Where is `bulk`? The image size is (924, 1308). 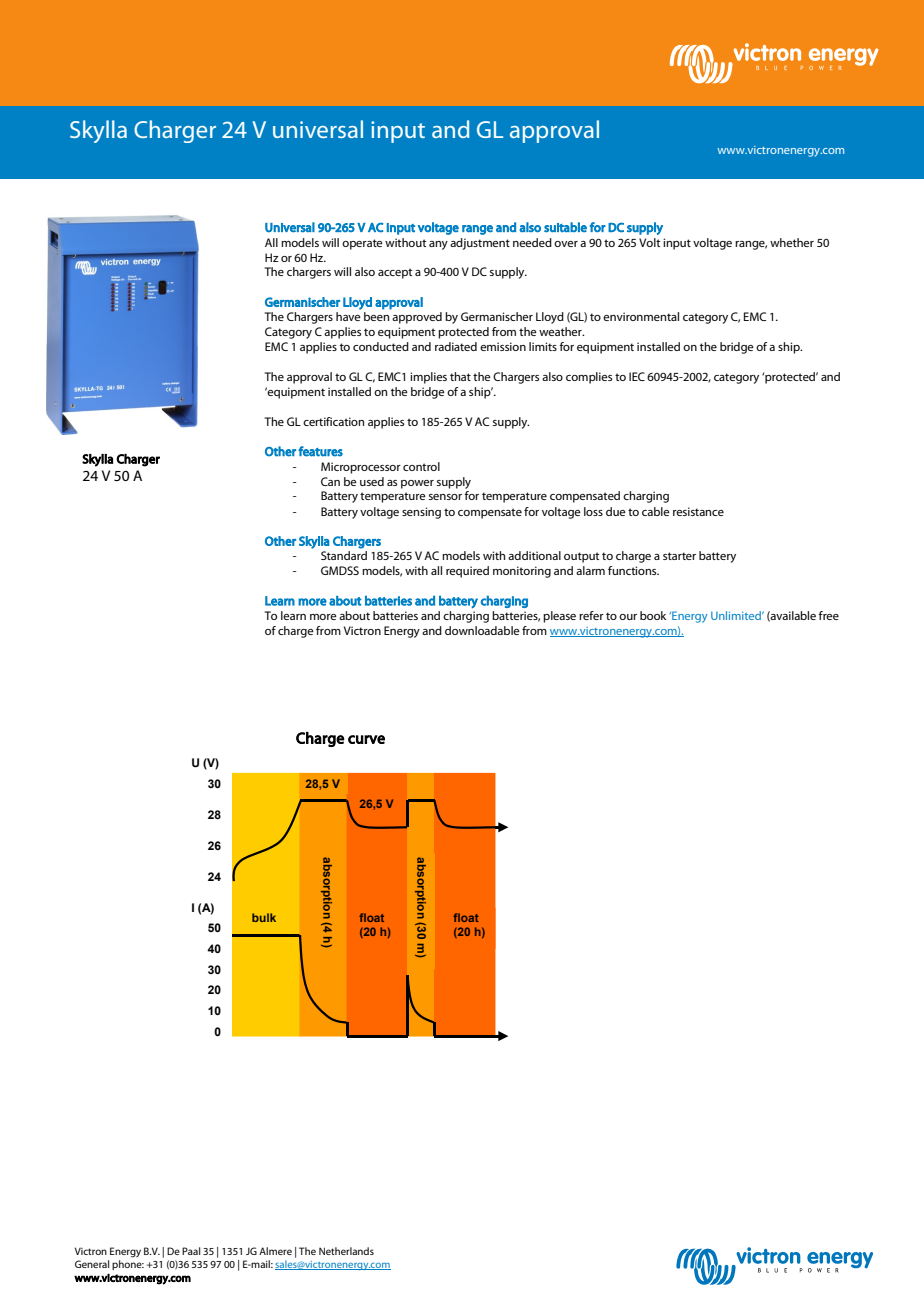
bulk is located at coordinates (264, 917).
